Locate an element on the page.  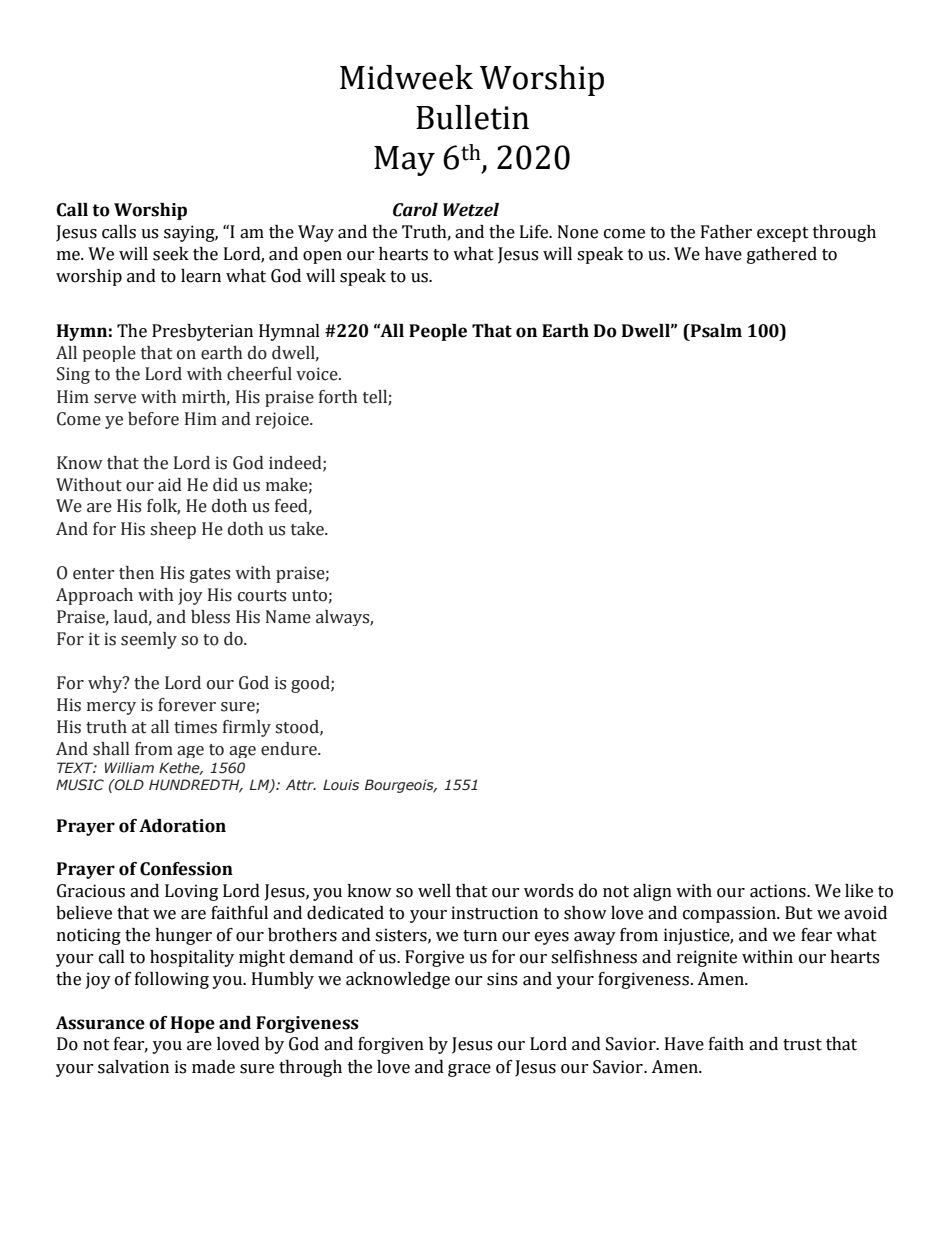
take is located at coordinates (308, 529).
